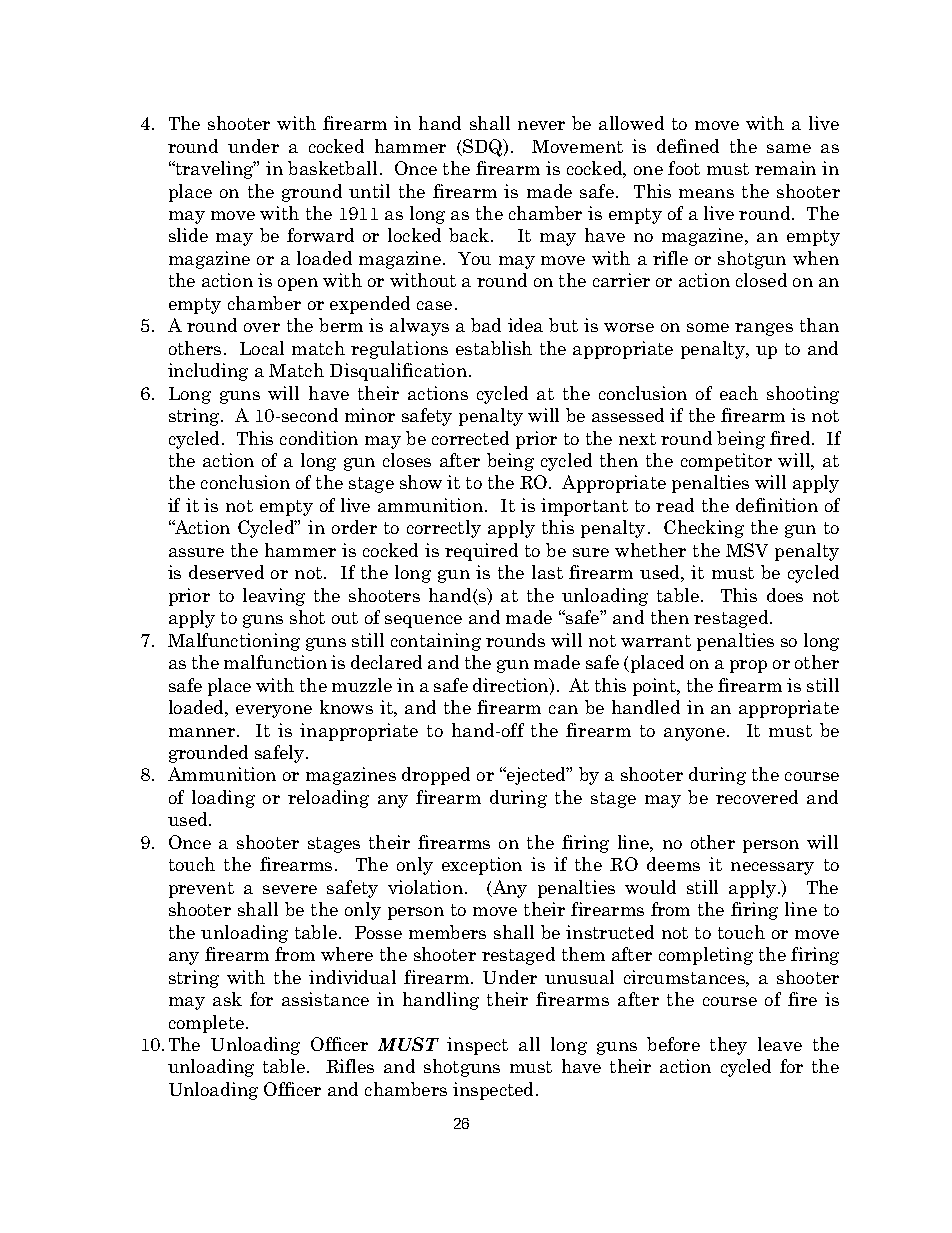 The image size is (952, 1233). I want to click on never, so click(541, 125).
